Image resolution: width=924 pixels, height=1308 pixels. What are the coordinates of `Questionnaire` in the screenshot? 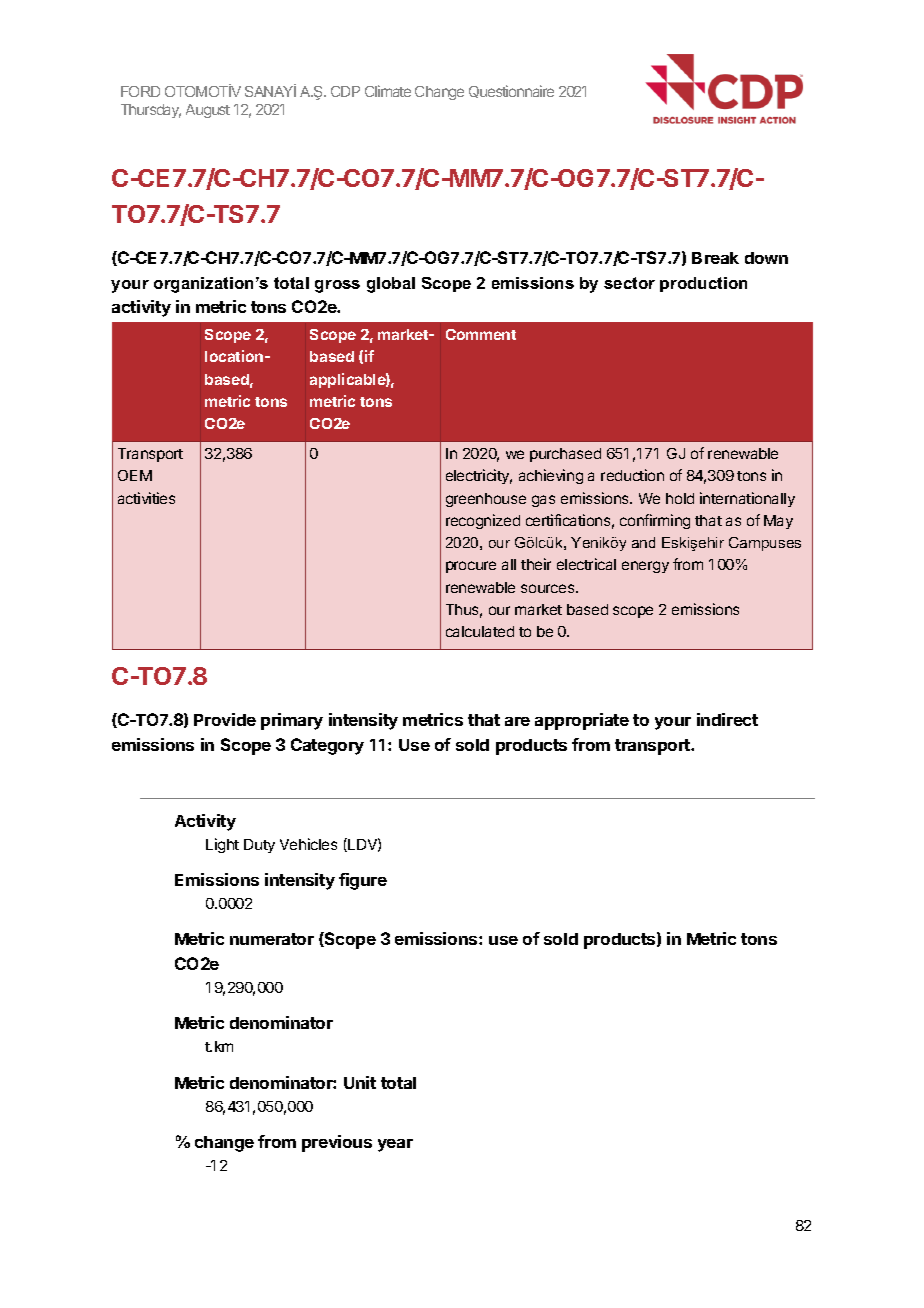 It's located at (511, 91).
